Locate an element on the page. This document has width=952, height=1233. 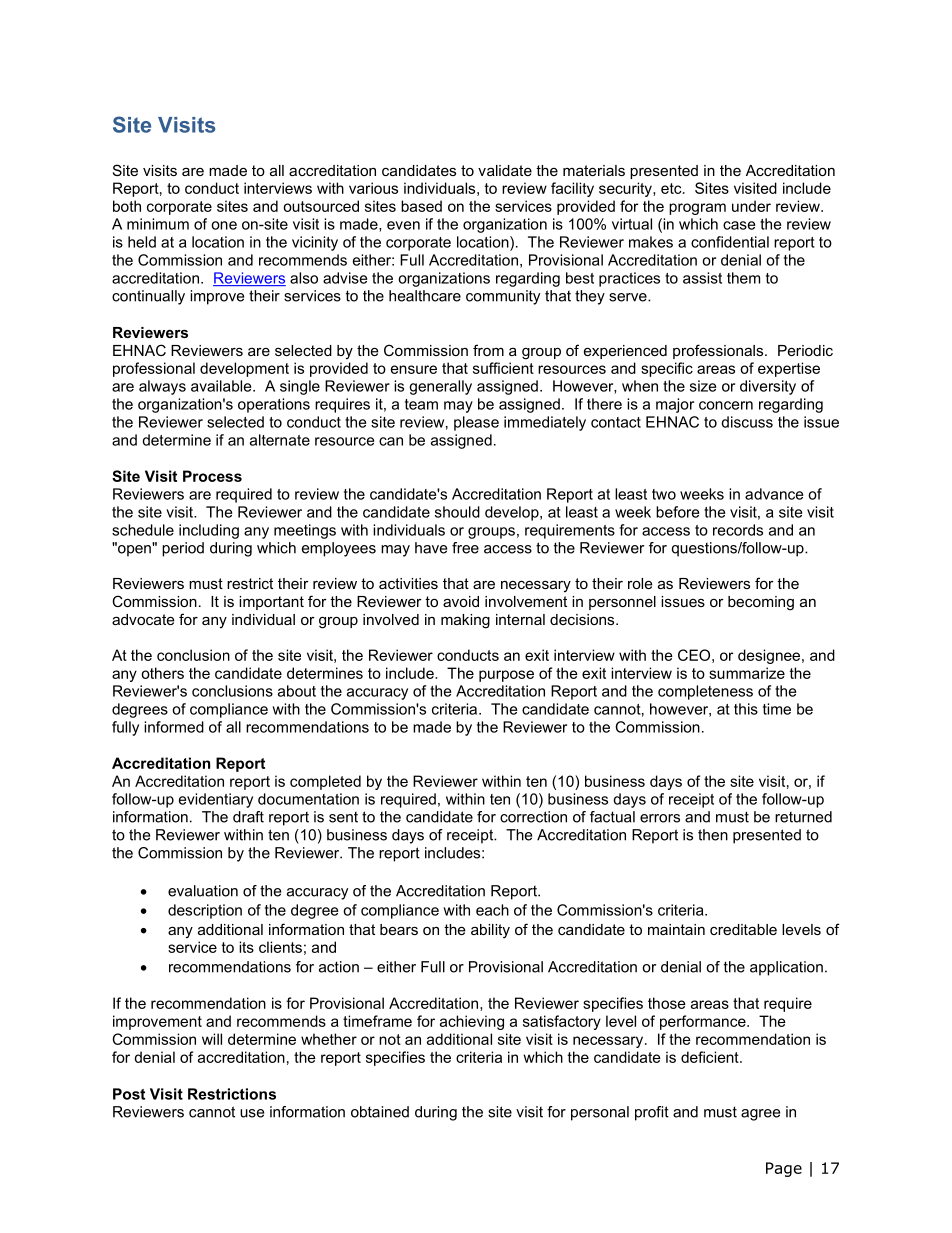
summarize is located at coordinates (747, 673).
